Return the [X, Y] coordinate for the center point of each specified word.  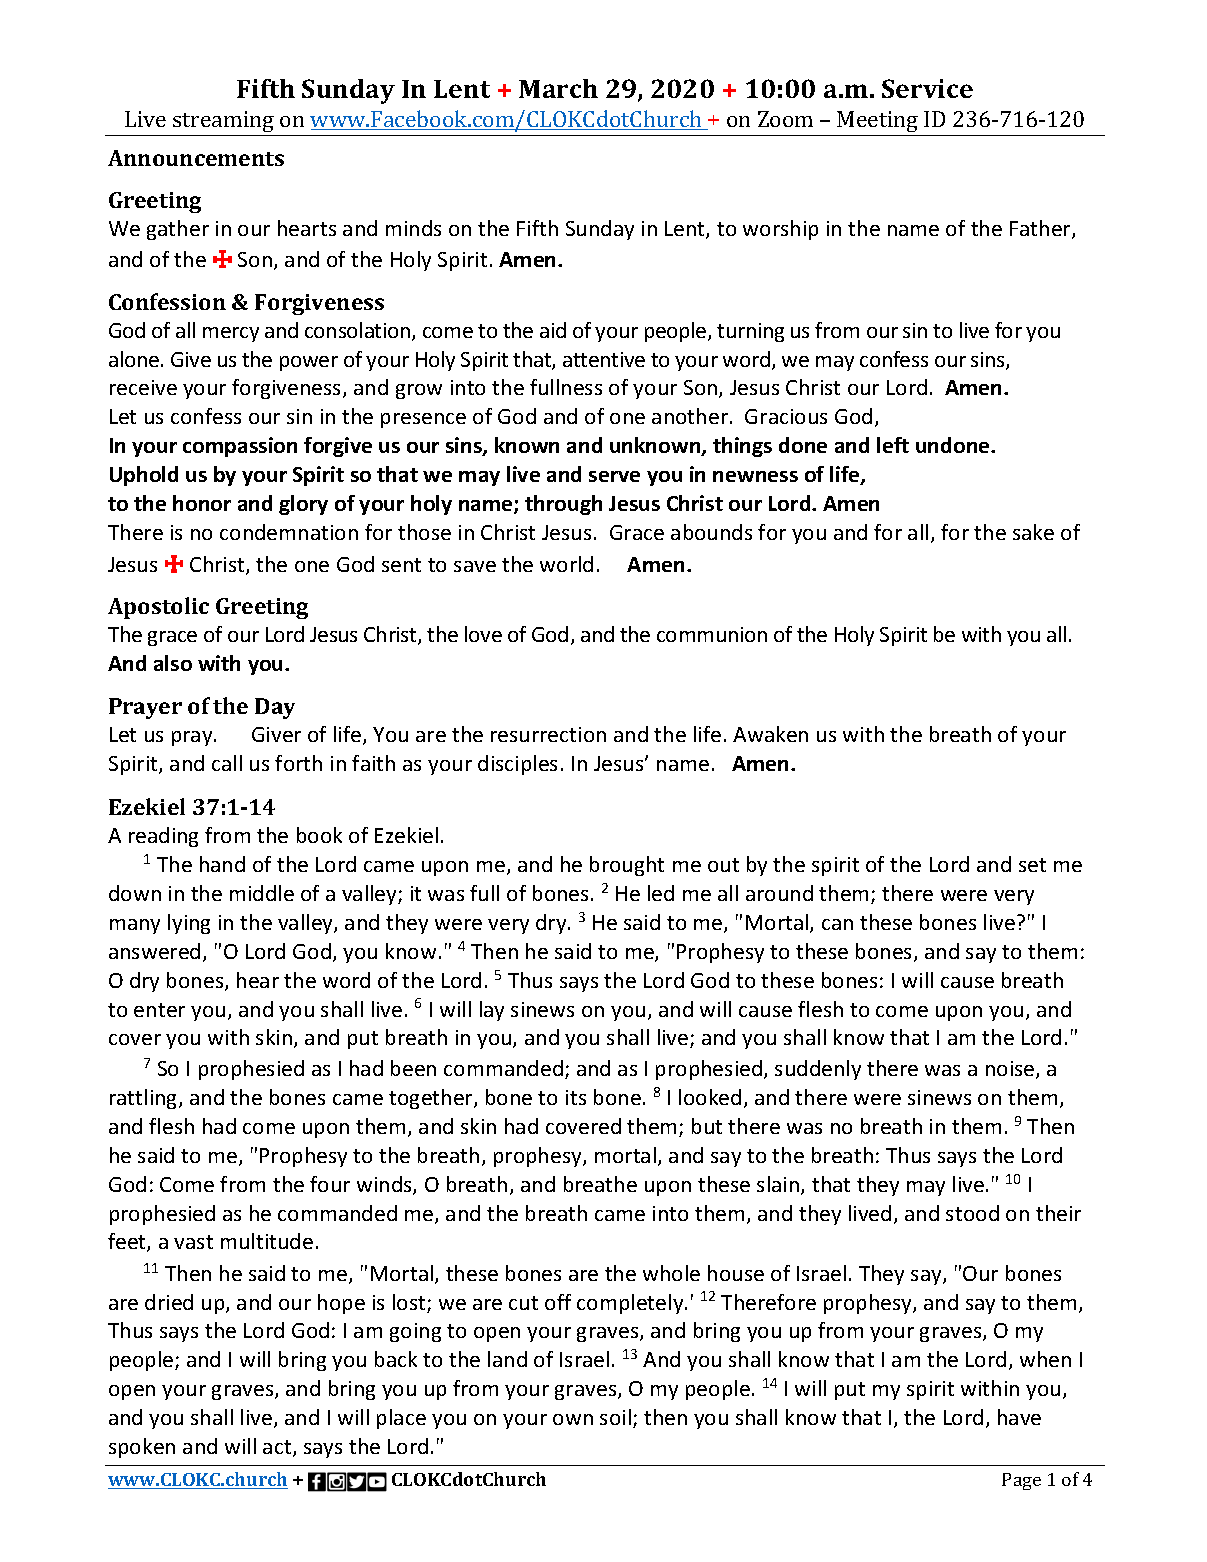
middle [262, 893]
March [558, 88]
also [173, 663]
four [330, 1184]
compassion [240, 447]
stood [972, 1213]
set [1032, 865]
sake [1033, 532]
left [893, 445]
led [661, 893]
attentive [604, 359]
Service [927, 88]
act [278, 1448]
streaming [223, 121]
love [483, 634]
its [576, 1097]
